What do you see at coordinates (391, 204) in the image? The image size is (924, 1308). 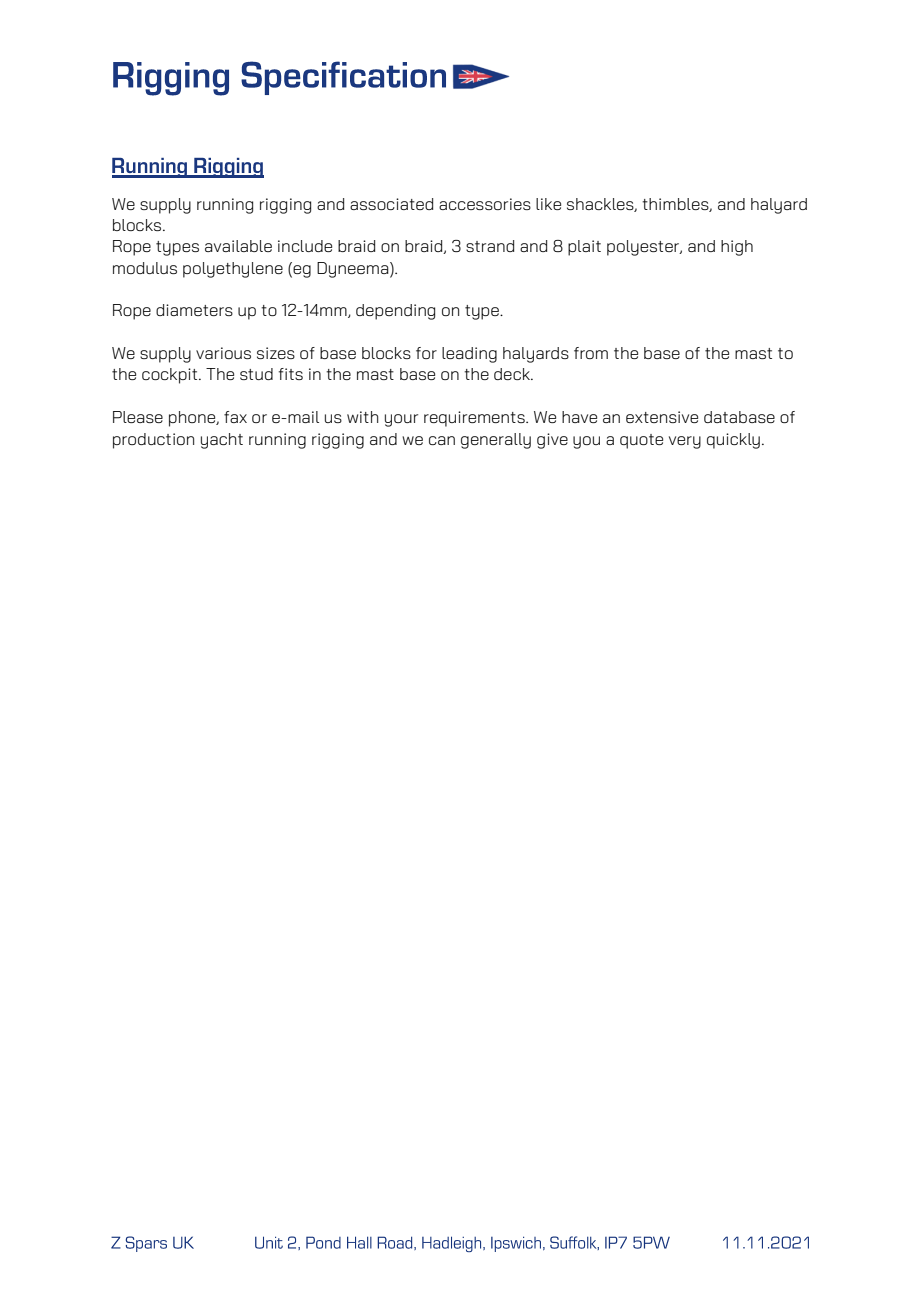 I see `associated` at bounding box center [391, 204].
